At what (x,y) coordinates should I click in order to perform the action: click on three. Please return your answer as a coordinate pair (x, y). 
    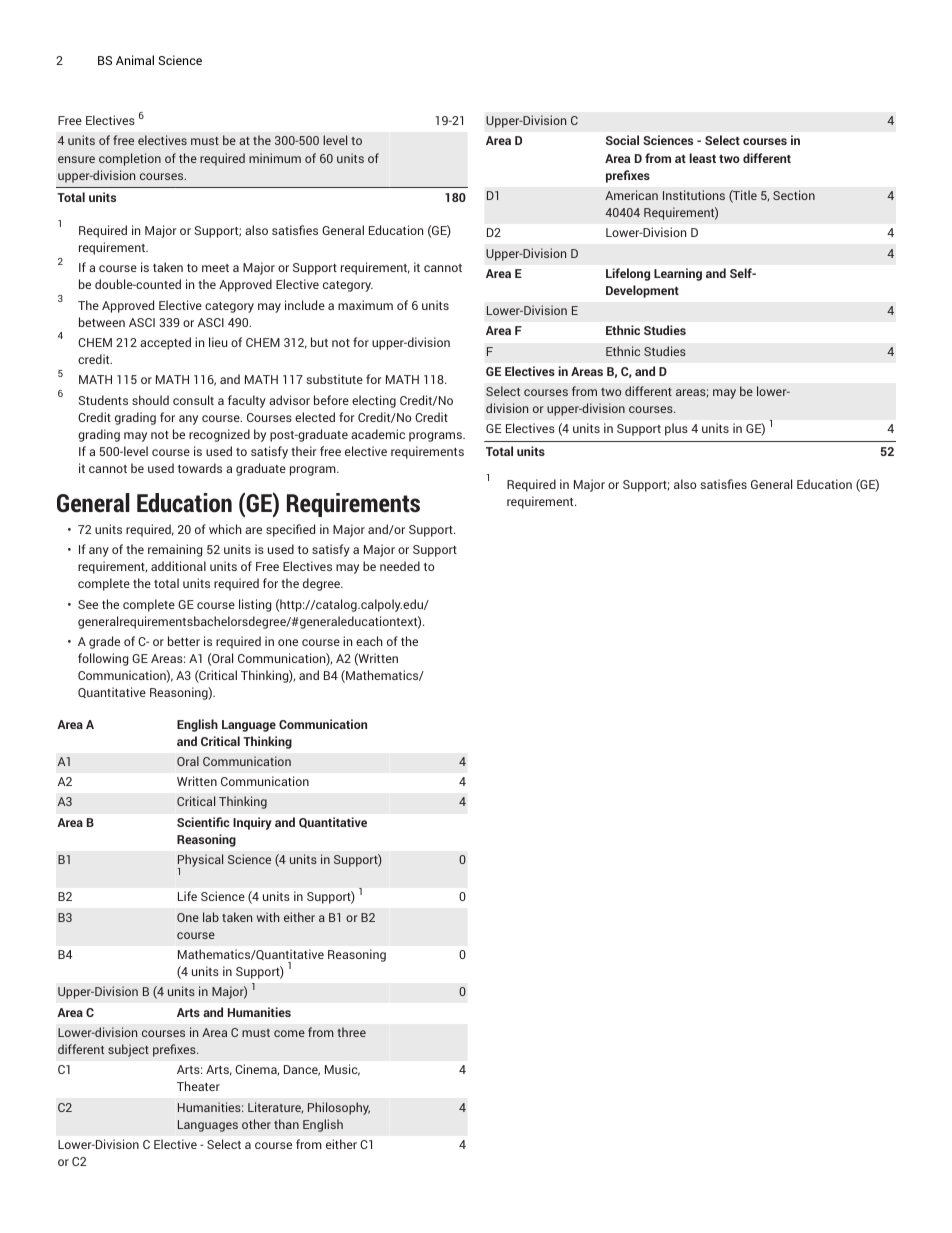
    Looking at the image, I should click on (351, 1032).
